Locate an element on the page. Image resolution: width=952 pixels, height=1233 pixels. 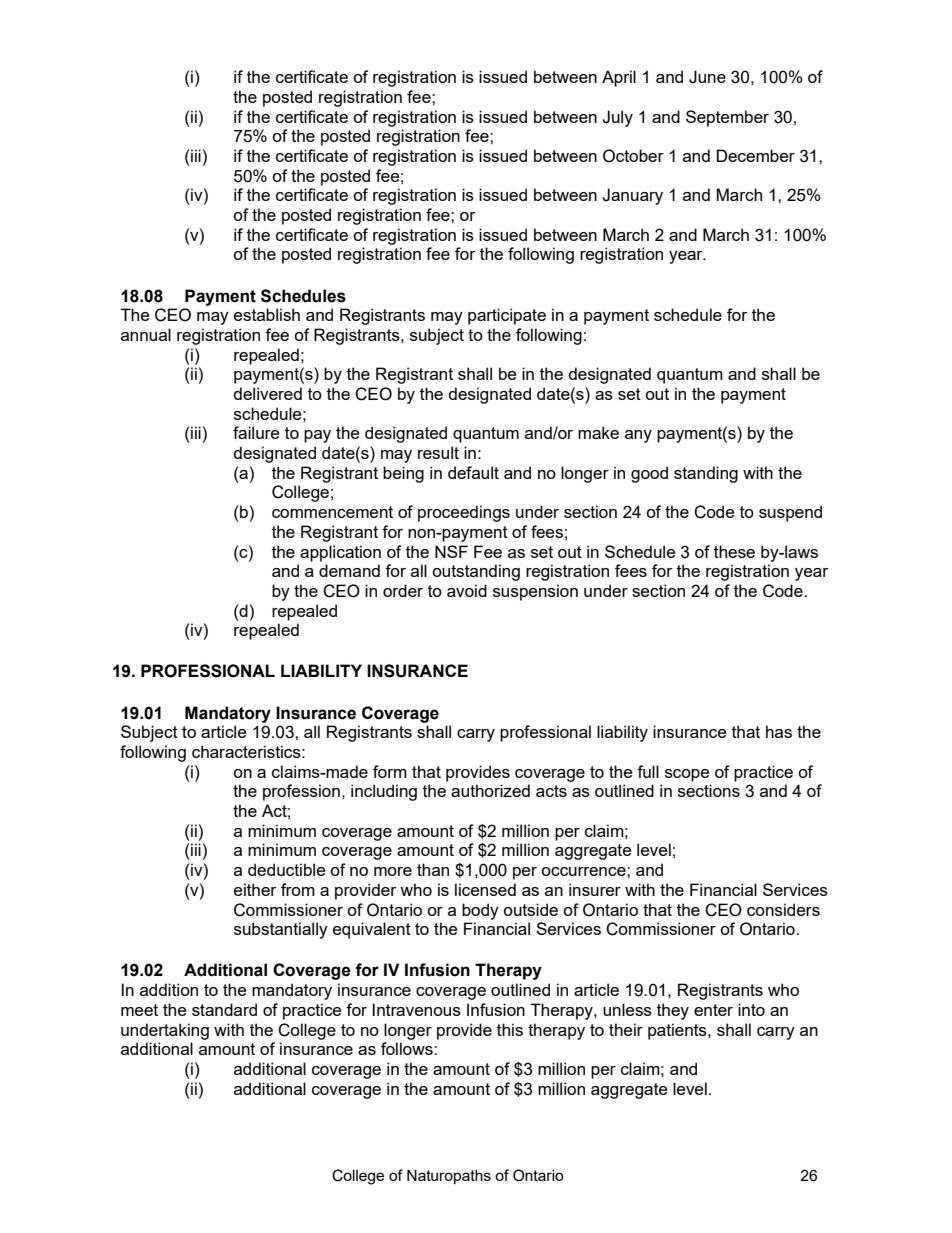
demand is located at coordinates (349, 570).
